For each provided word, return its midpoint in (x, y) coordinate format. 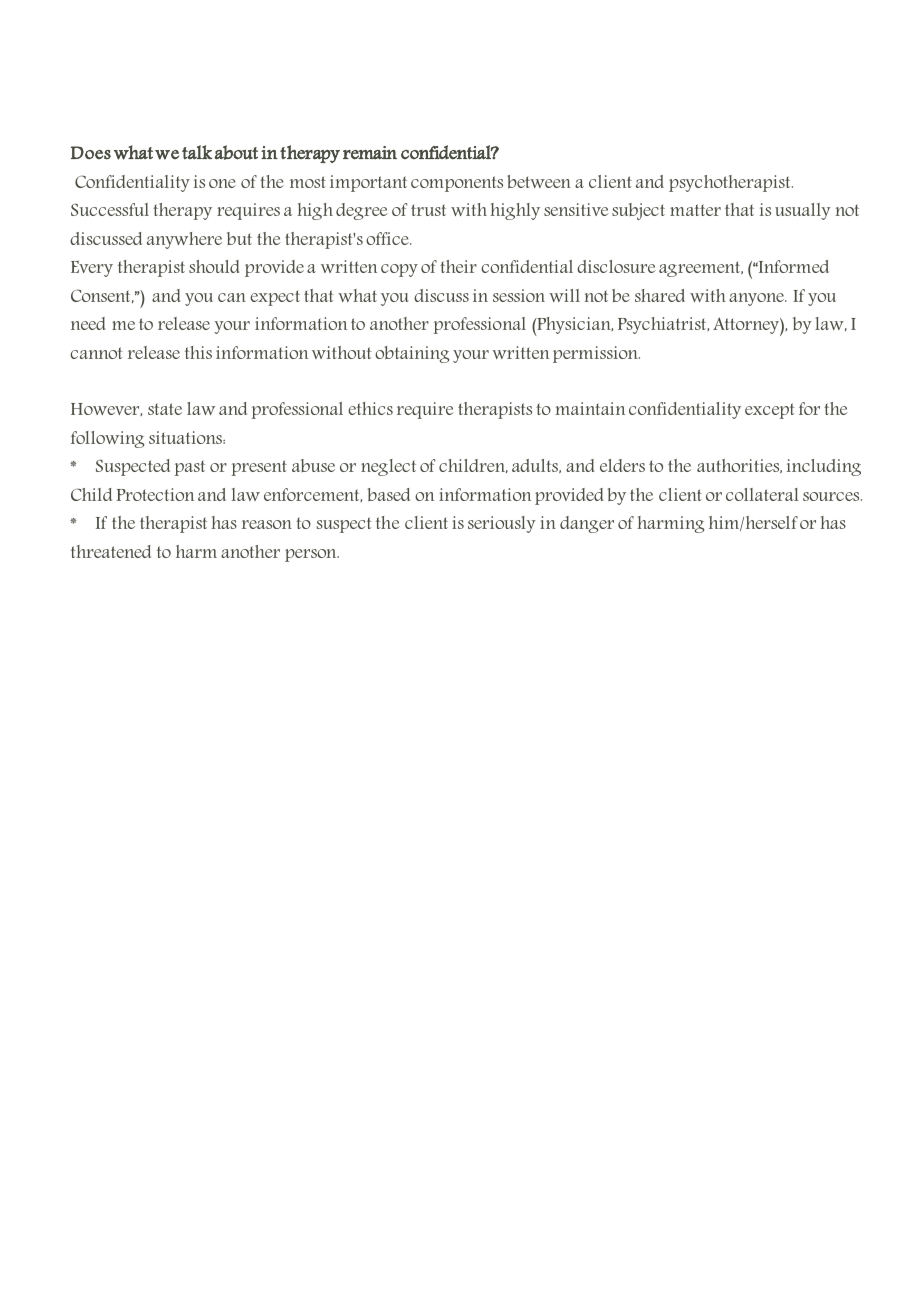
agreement (701, 269)
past (190, 468)
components (457, 184)
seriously (502, 524)
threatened (111, 551)
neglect (388, 467)
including (824, 467)
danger (587, 524)
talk (197, 152)
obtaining (412, 354)
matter (695, 210)
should (214, 266)
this (198, 352)
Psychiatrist (663, 325)
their (458, 266)
